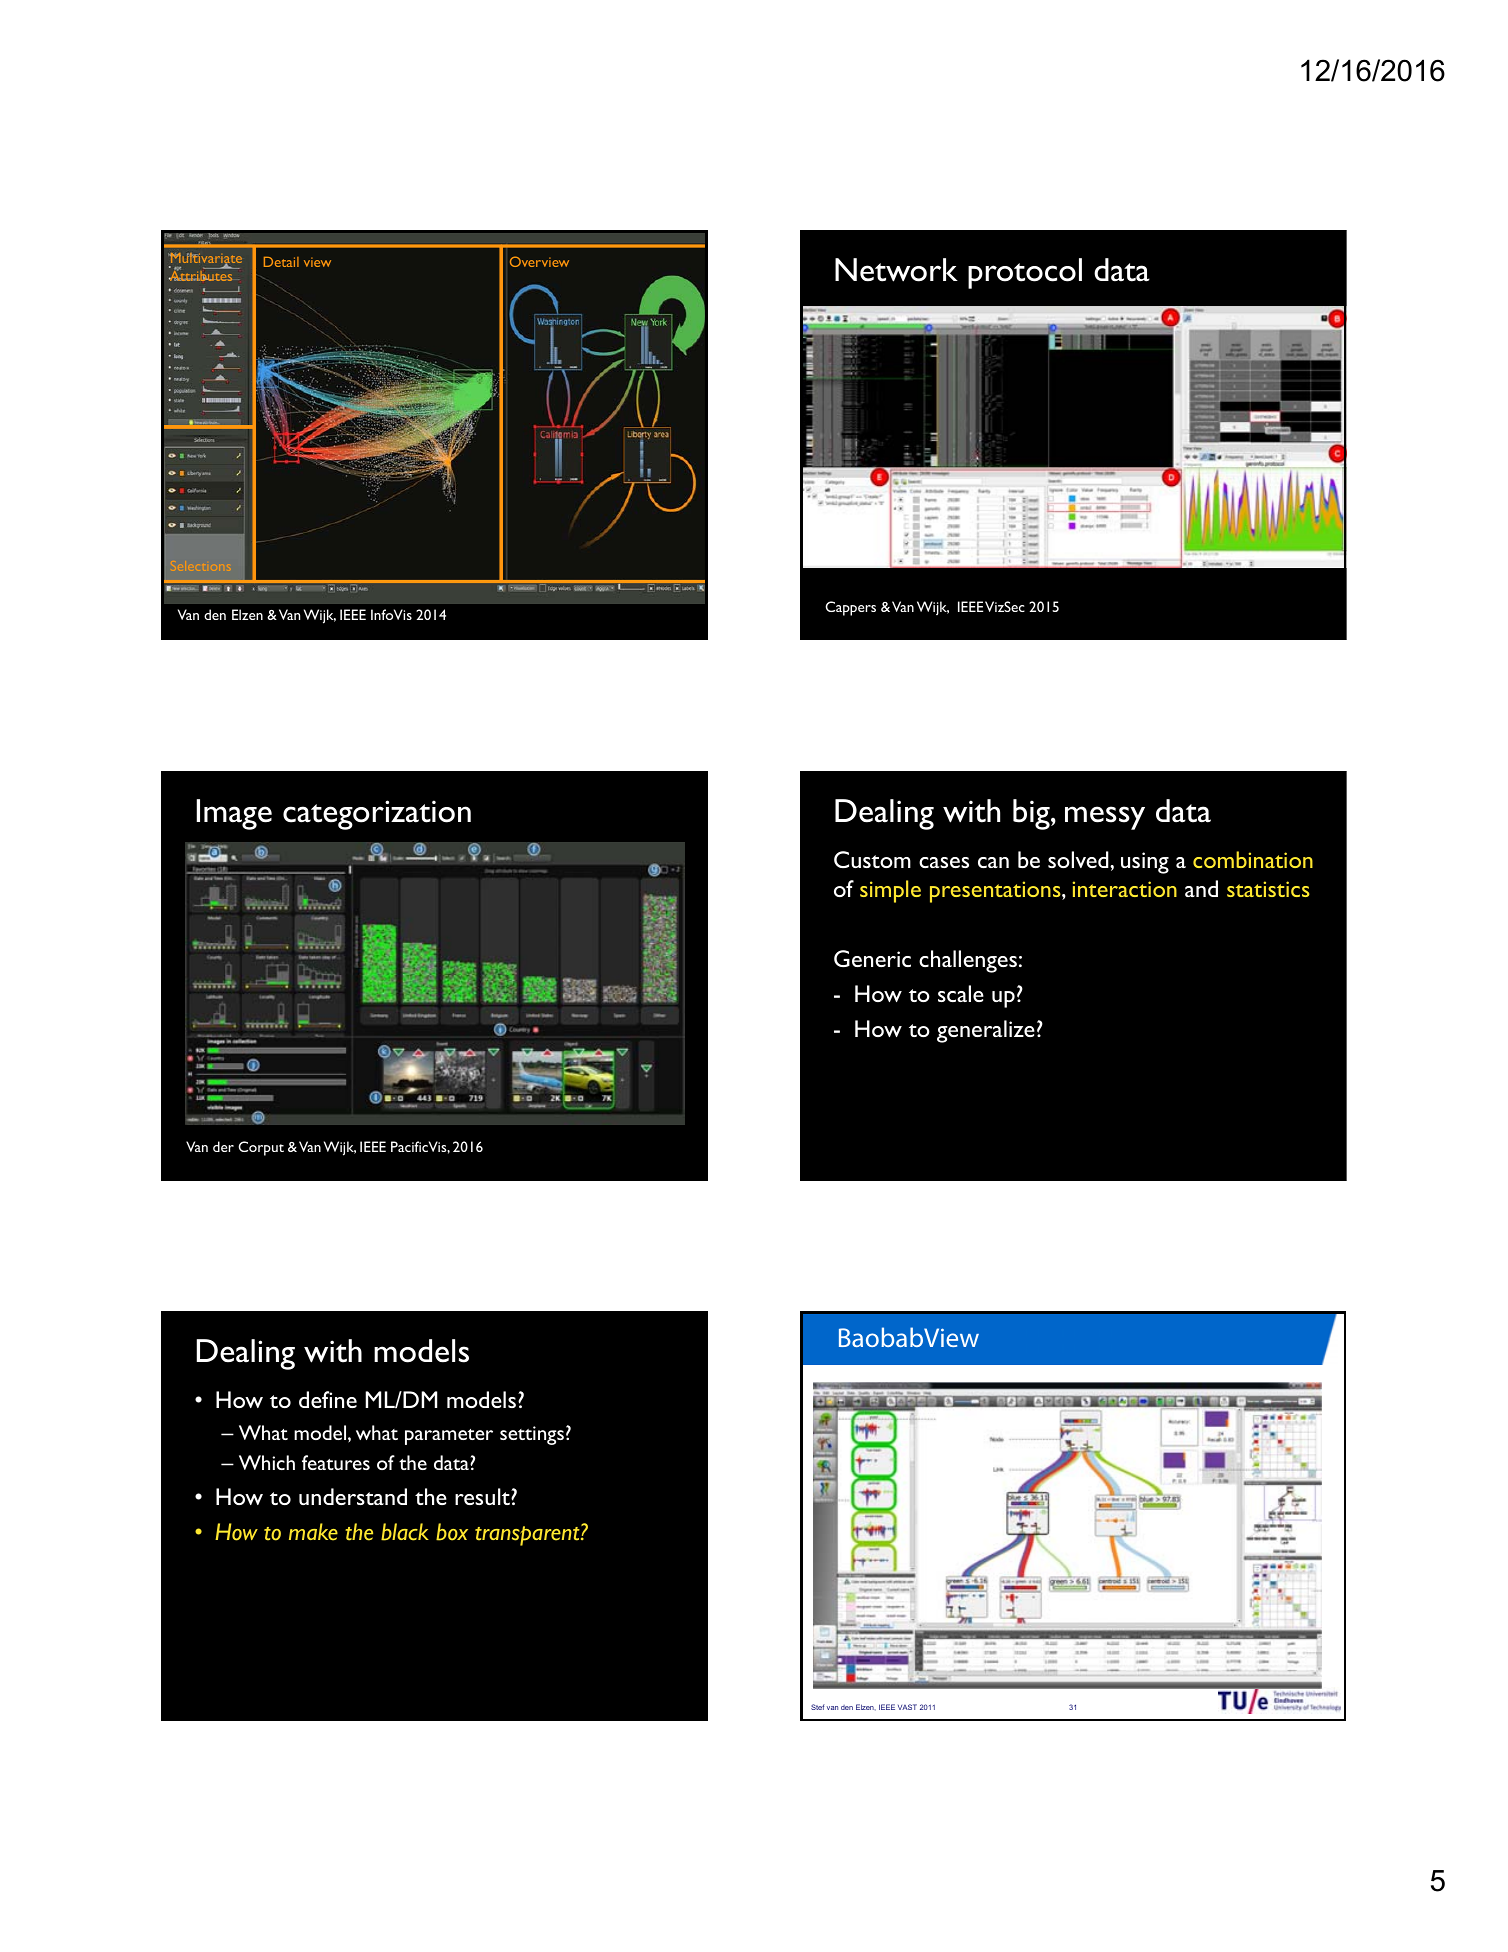  What do you see at coordinates (336, 1462) in the screenshot?
I see `features` at bounding box center [336, 1462].
